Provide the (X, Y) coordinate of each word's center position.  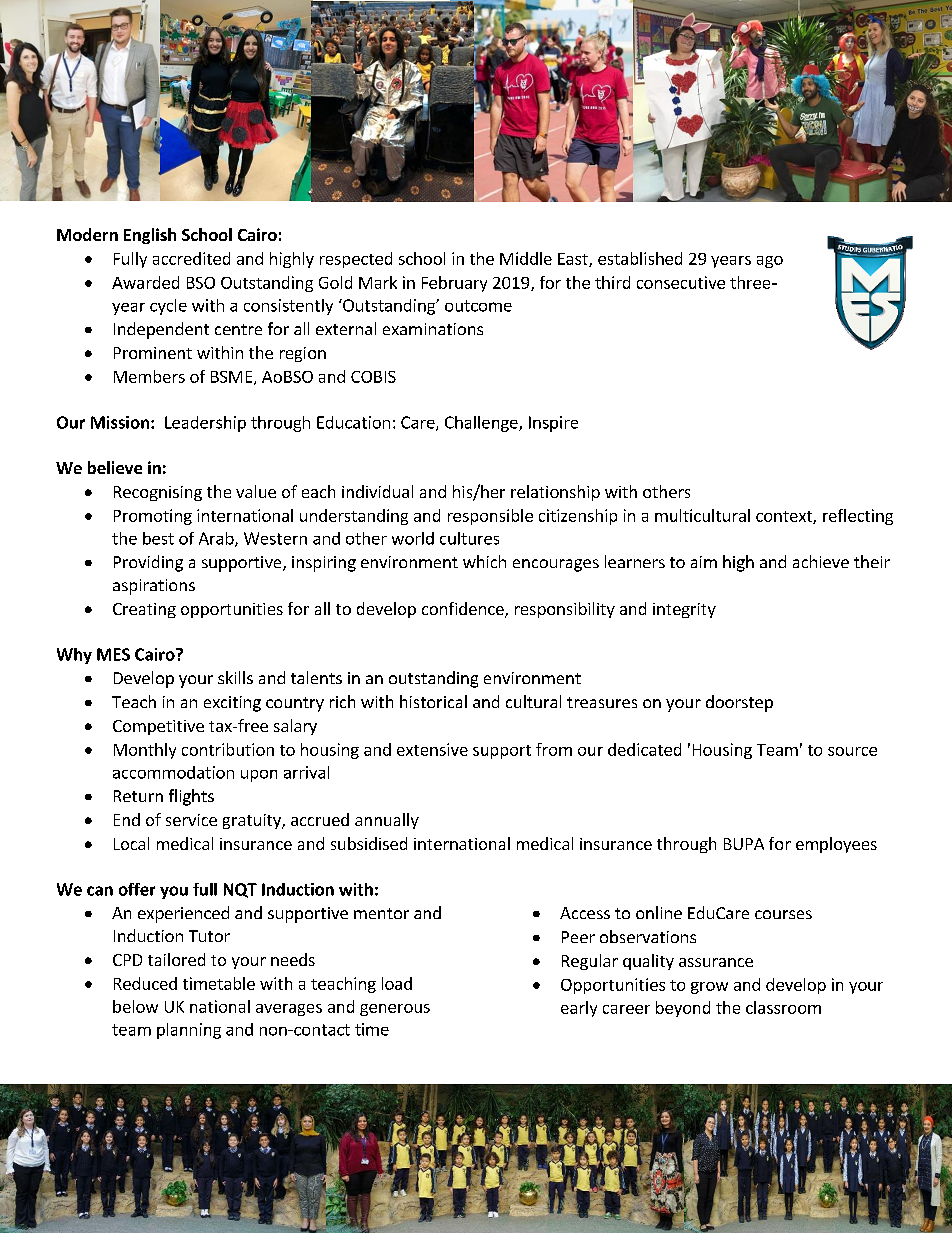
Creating (144, 610)
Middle (526, 258)
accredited (191, 258)
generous (395, 1010)
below (135, 1006)
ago (770, 262)
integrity (684, 610)
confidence (464, 610)
